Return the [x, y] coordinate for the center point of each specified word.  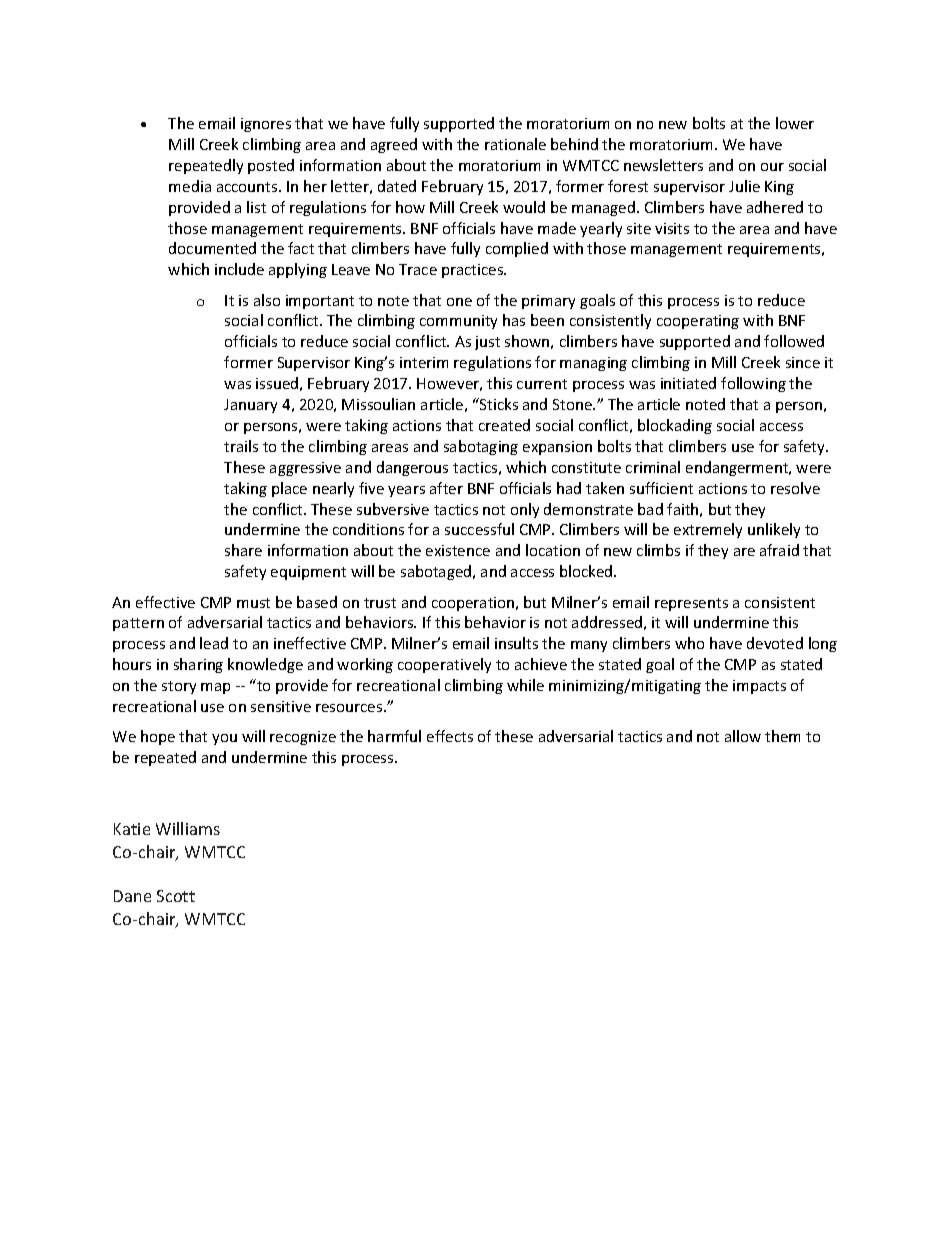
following [753, 384]
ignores [266, 125]
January [250, 406]
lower [795, 123]
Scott [176, 896]
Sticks [498, 404]
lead [214, 643]
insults [516, 643]
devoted [775, 643]
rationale [515, 144]
